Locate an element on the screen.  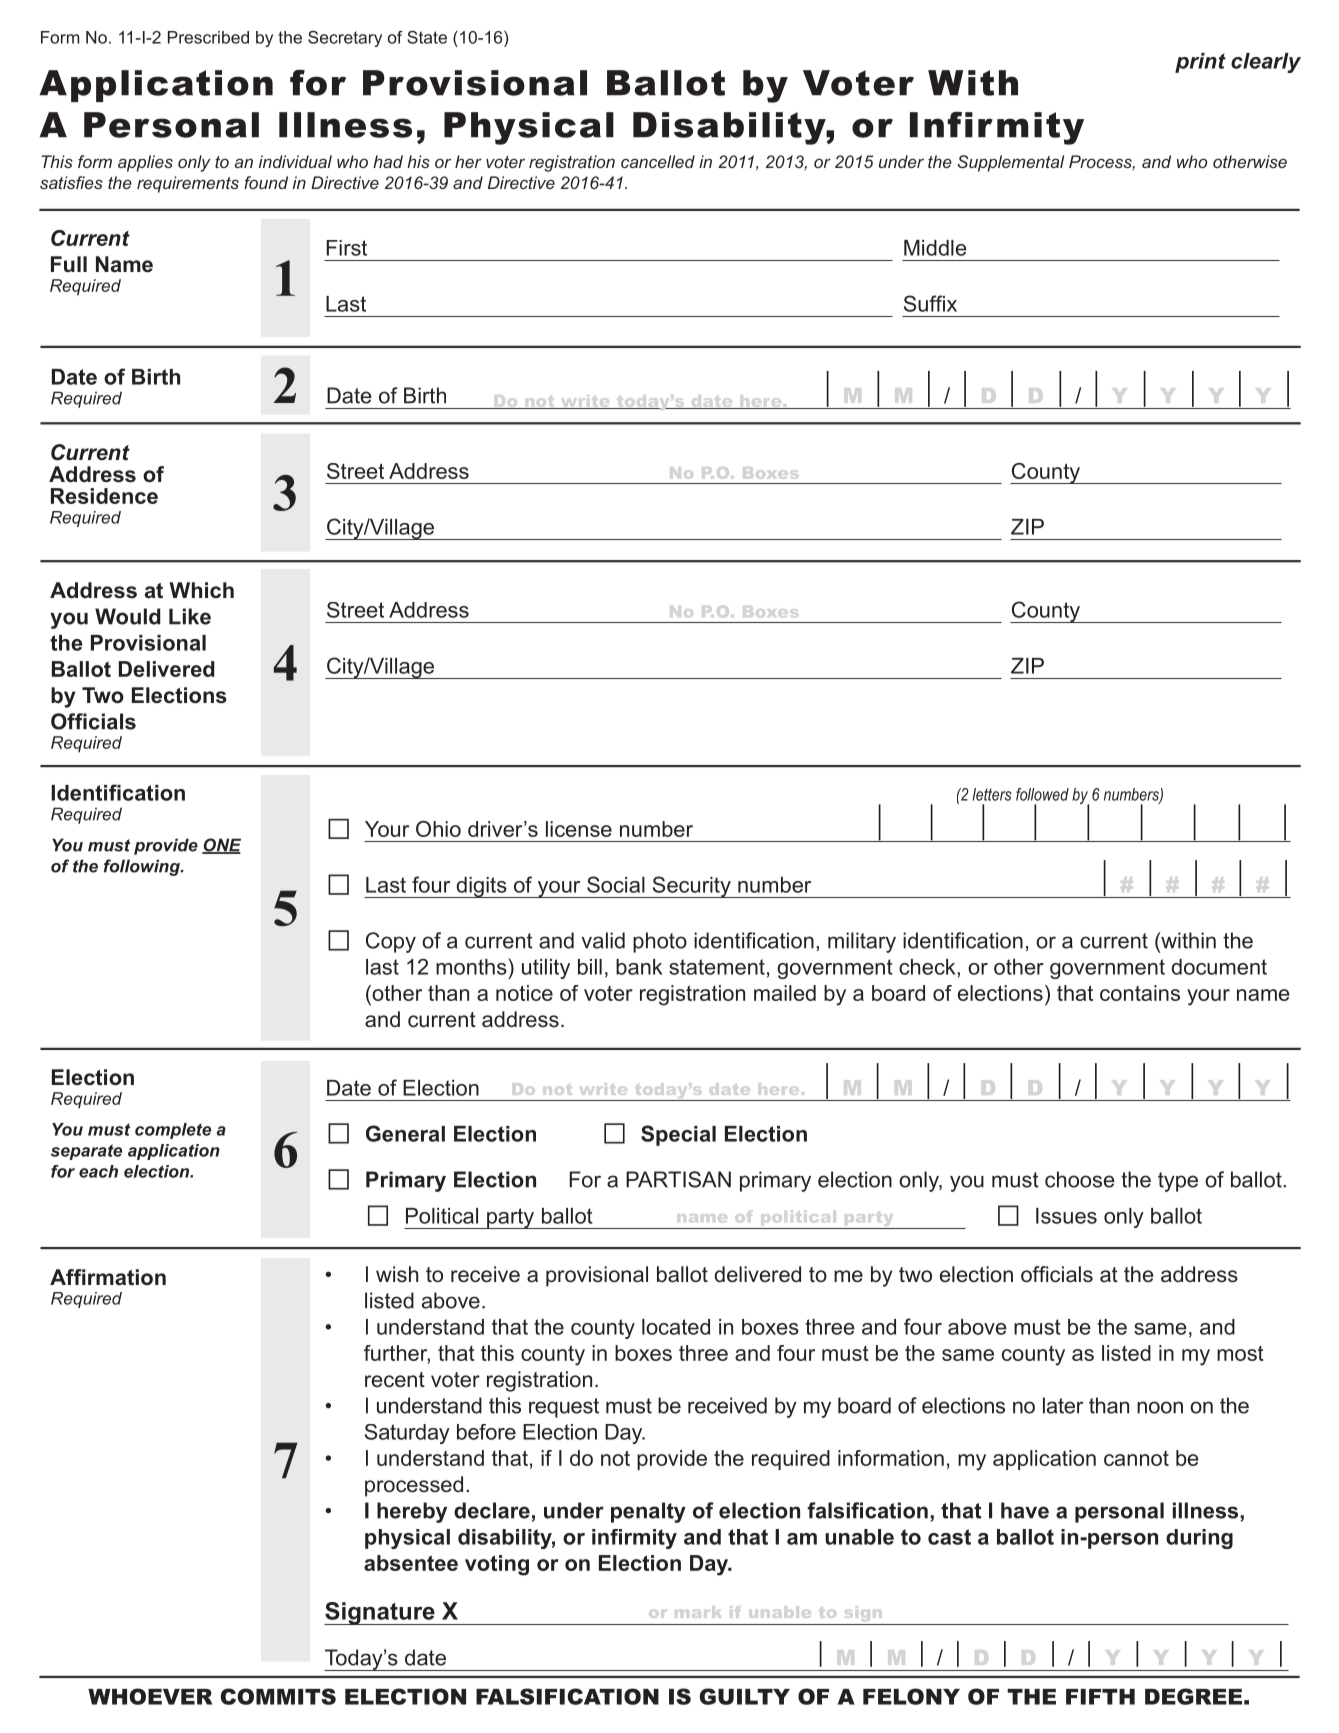
WHOEVER is located at coordinates (150, 1696).
